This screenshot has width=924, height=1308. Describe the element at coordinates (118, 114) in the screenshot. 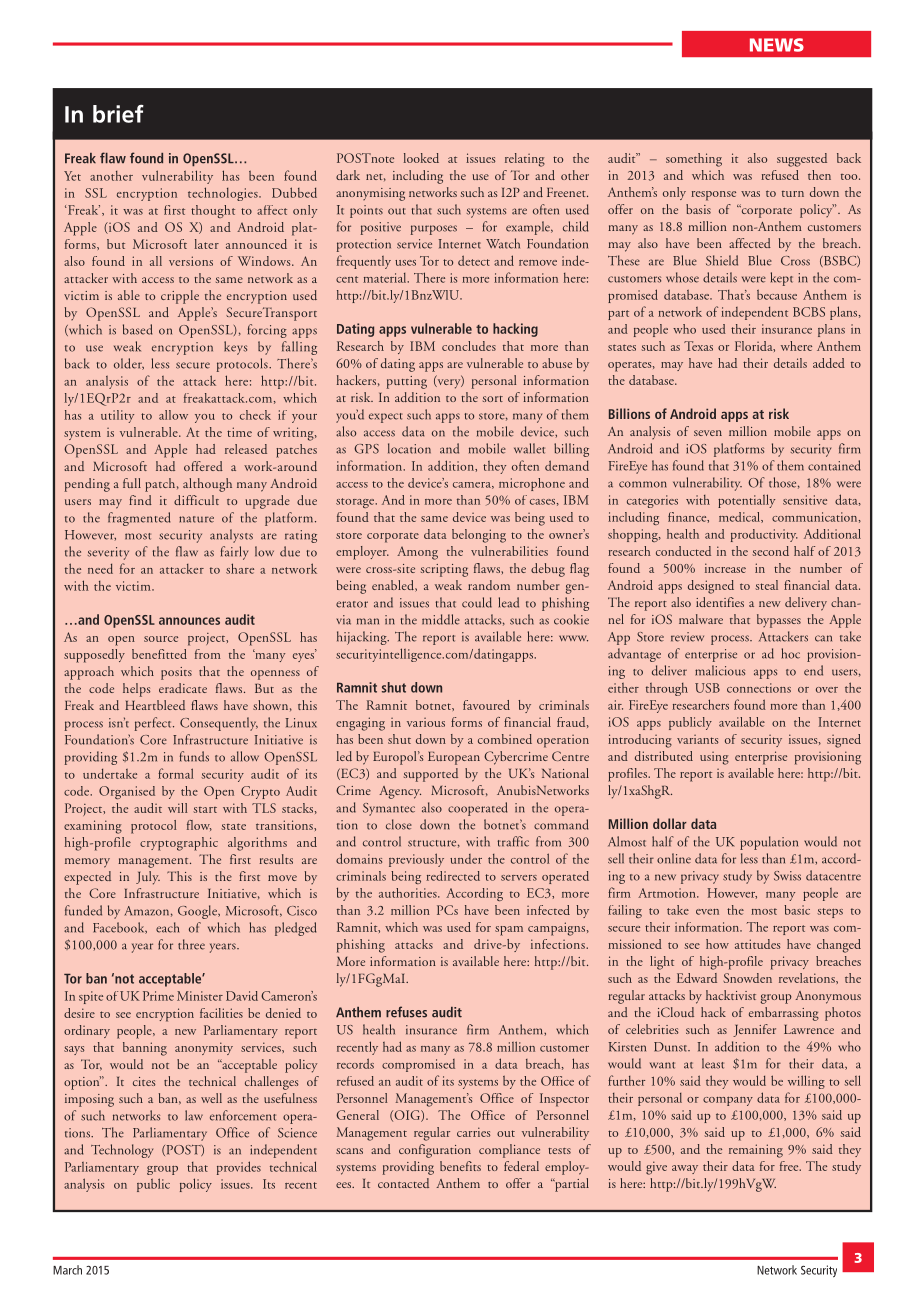

I see `brief` at that location.
